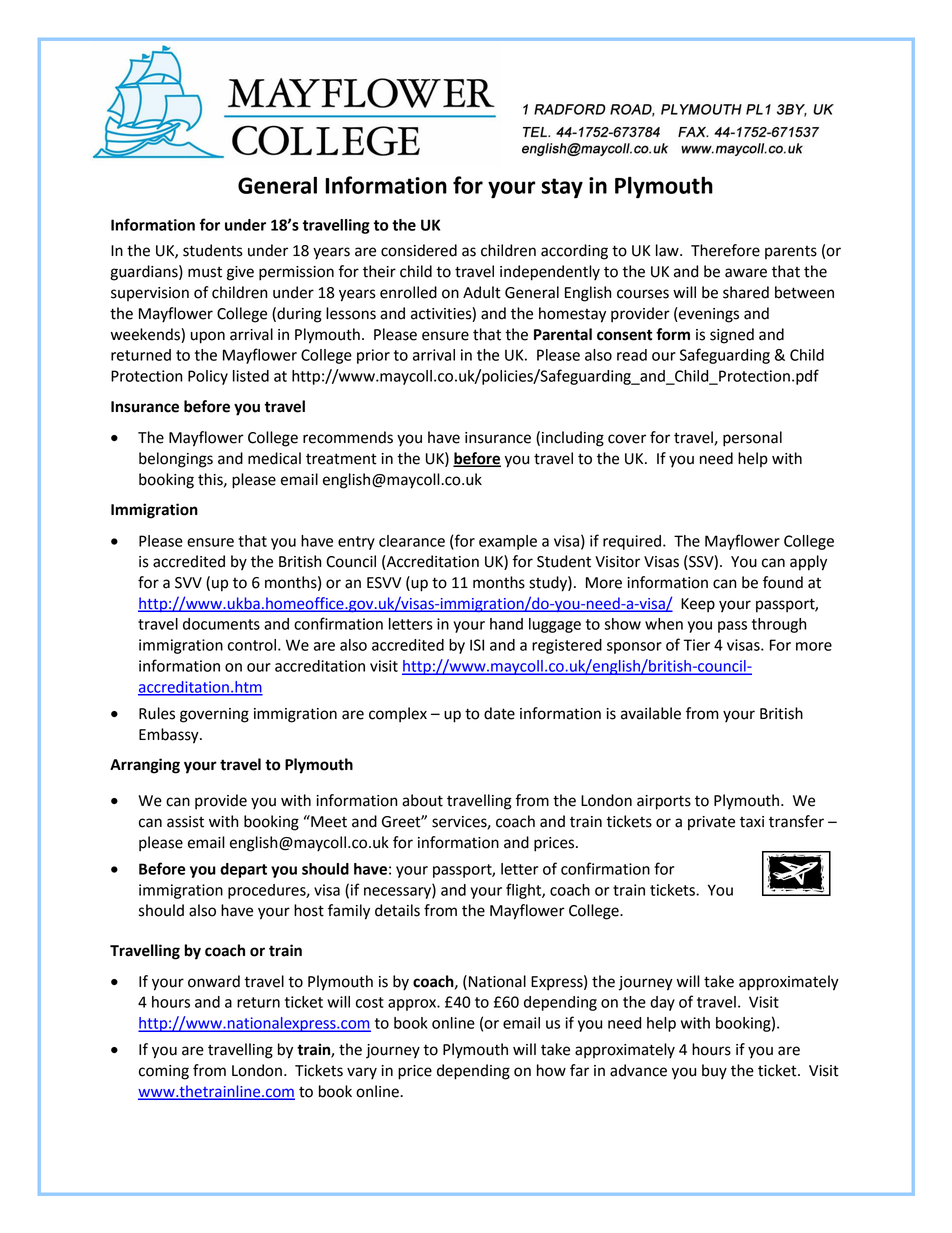 Image resolution: width=952 pixels, height=1233 pixels. Describe the element at coordinates (164, 1072) in the screenshot. I see `coming` at that location.
